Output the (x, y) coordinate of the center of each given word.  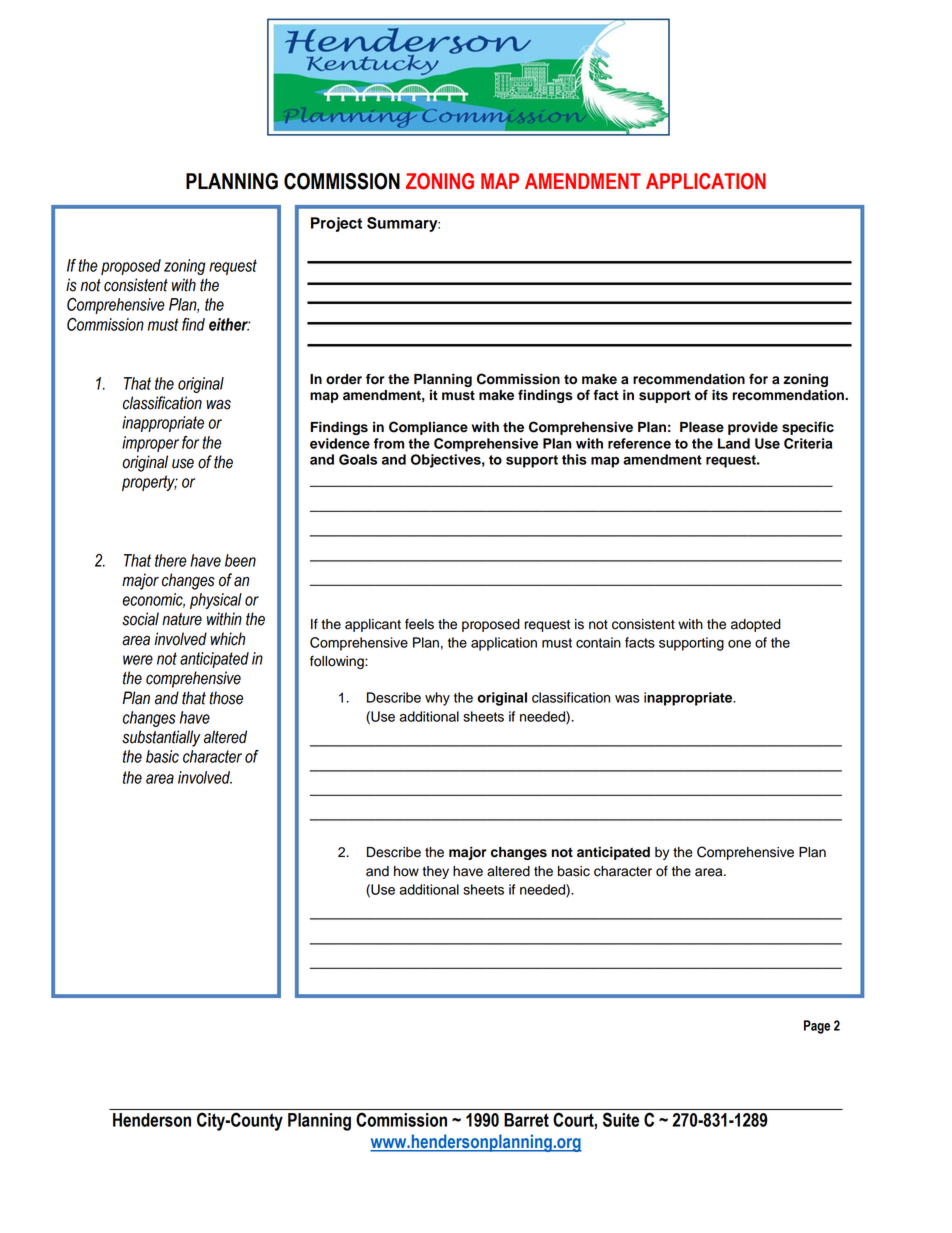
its (720, 395)
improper (150, 444)
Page (817, 1027)
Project (336, 224)
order (344, 379)
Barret (526, 1120)
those (226, 698)
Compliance (428, 428)
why (437, 699)
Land (734, 443)
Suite (621, 1119)
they (435, 872)
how (406, 871)
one (739, 644)
